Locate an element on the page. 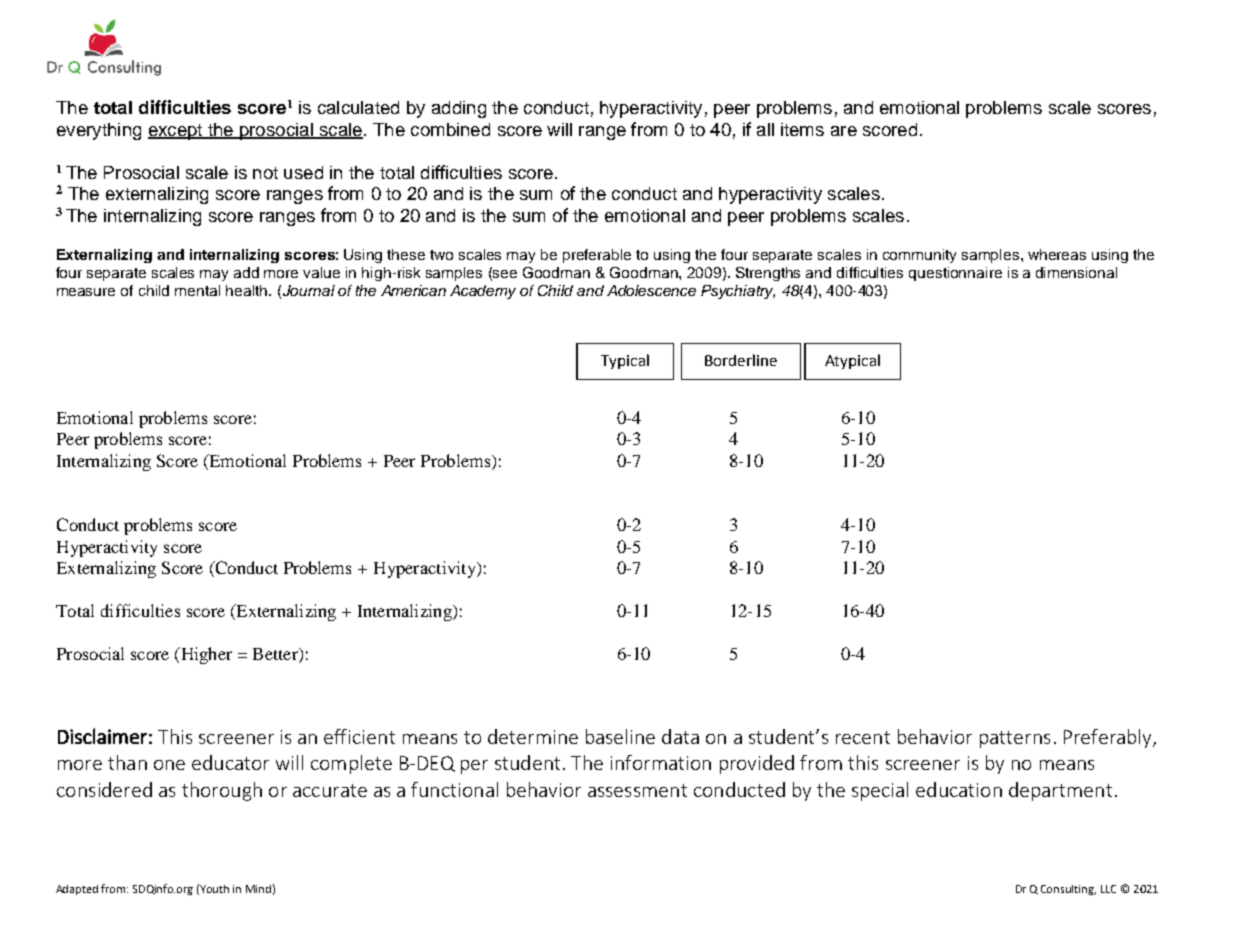 The width and height of the image is (1233, 952). mental is located at coordinates (197, 290).
